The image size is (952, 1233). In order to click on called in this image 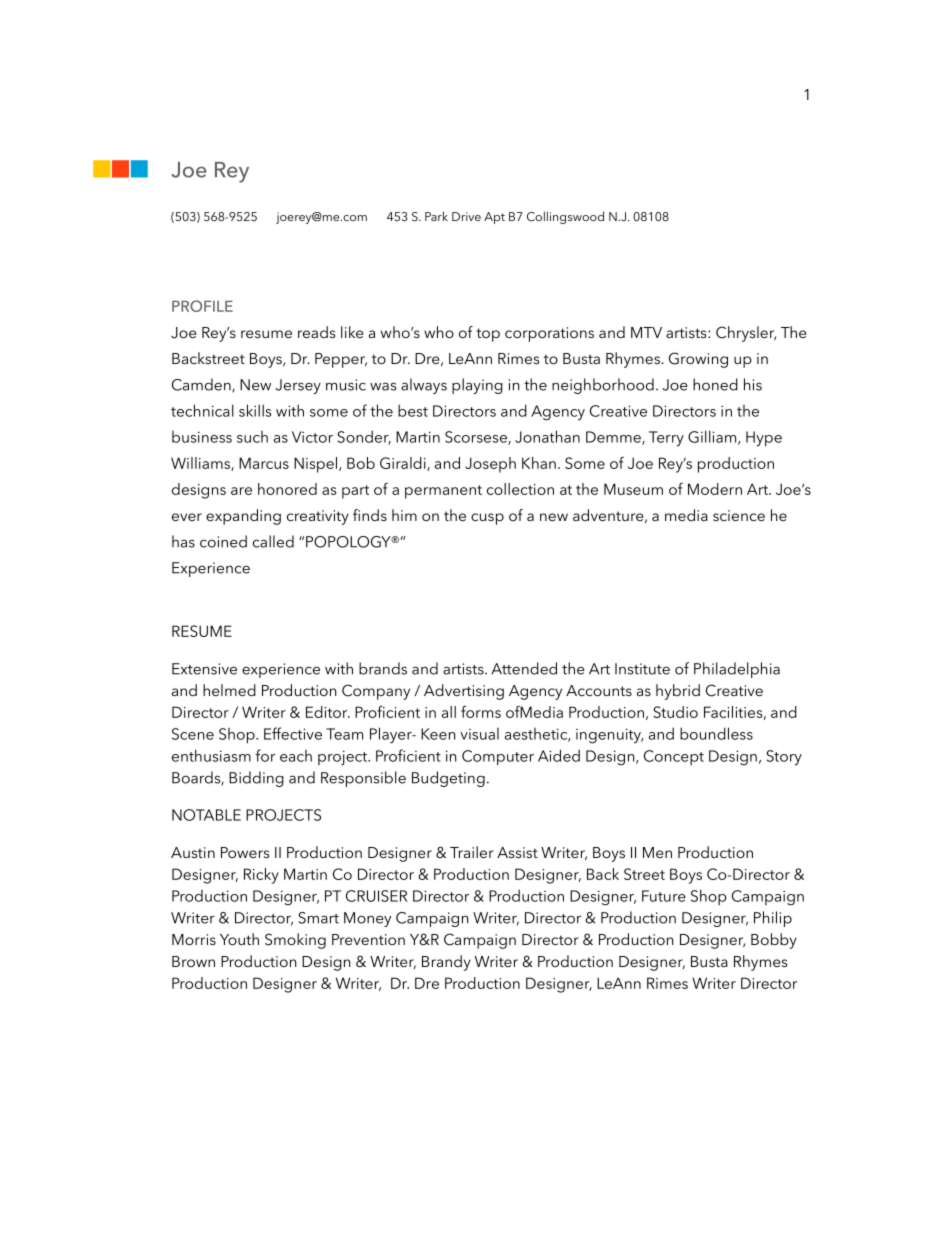, I will do `click(273, 541)`.
